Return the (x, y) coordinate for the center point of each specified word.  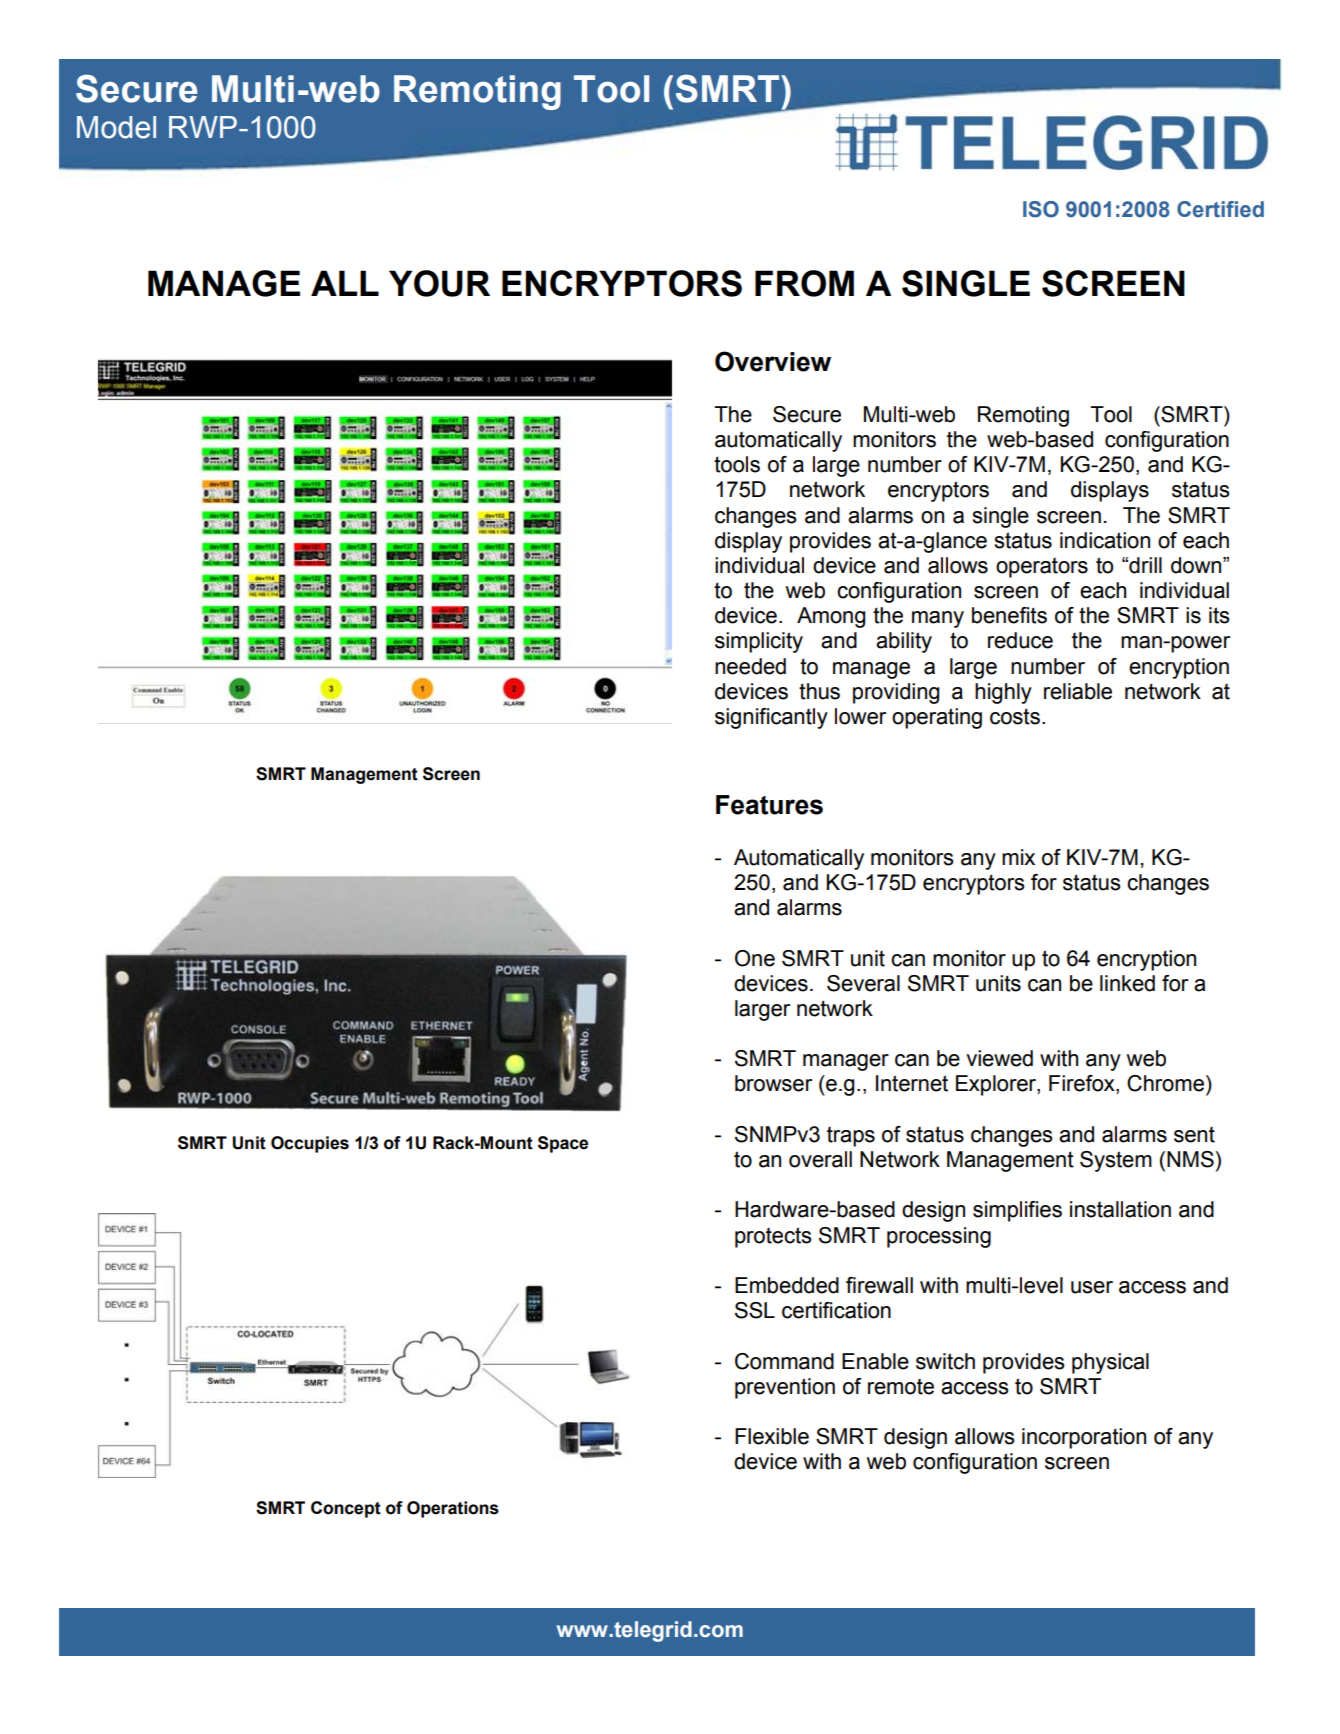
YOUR (439, 283)
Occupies (310, 1144)
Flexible (772, 1436)
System (1116, 1161)
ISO (1041, 209)
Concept (346, 1509)
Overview (773, 361)
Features (769, 805)
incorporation (1084, 1438)
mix (1018, 857)
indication (1105, 540)
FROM (804, 283)
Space (563, 1144)
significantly (771, 718)
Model (116, 127)
